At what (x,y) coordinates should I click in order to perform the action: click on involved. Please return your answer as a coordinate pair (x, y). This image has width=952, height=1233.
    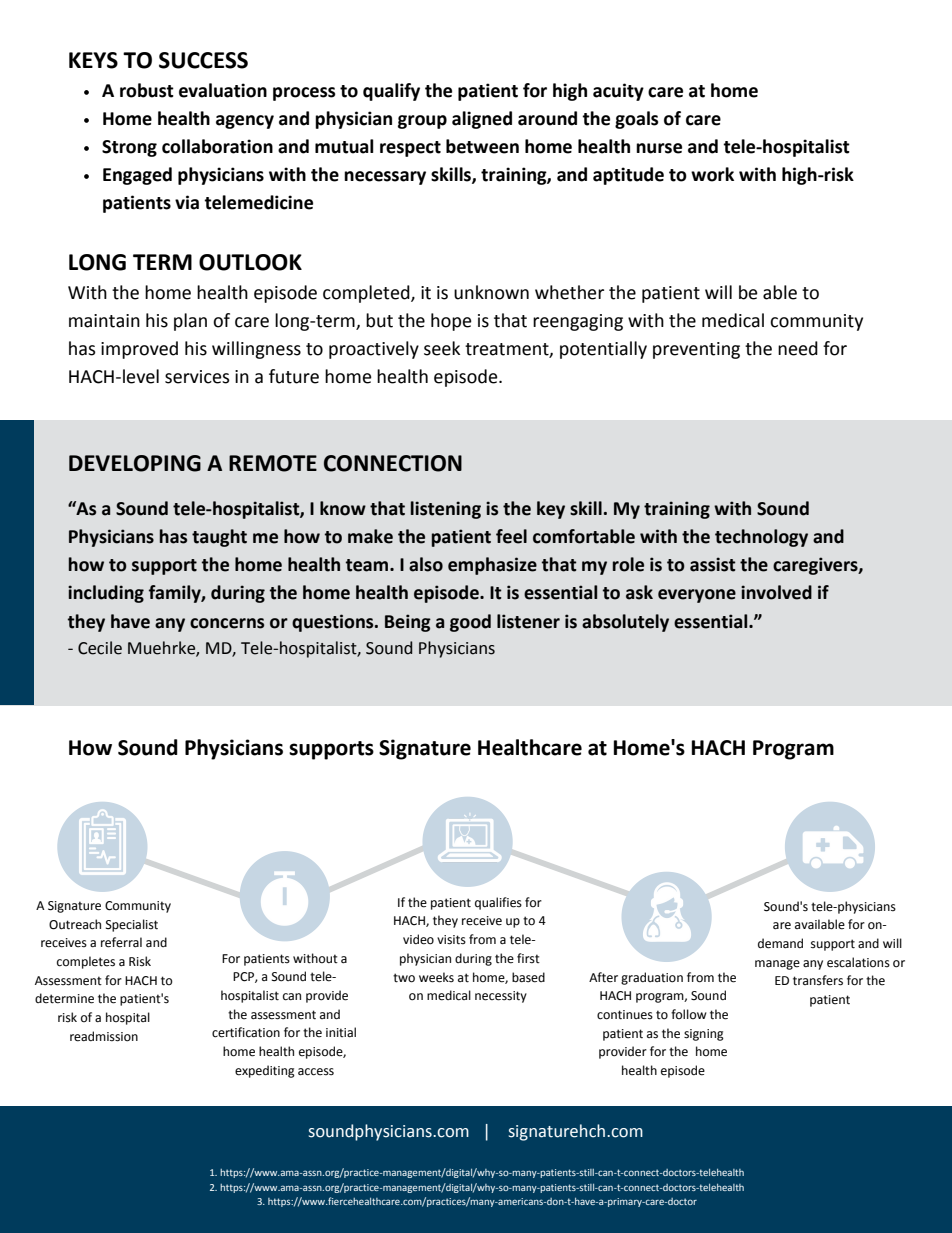
    Looking at the image, I should click on (776, 592).
